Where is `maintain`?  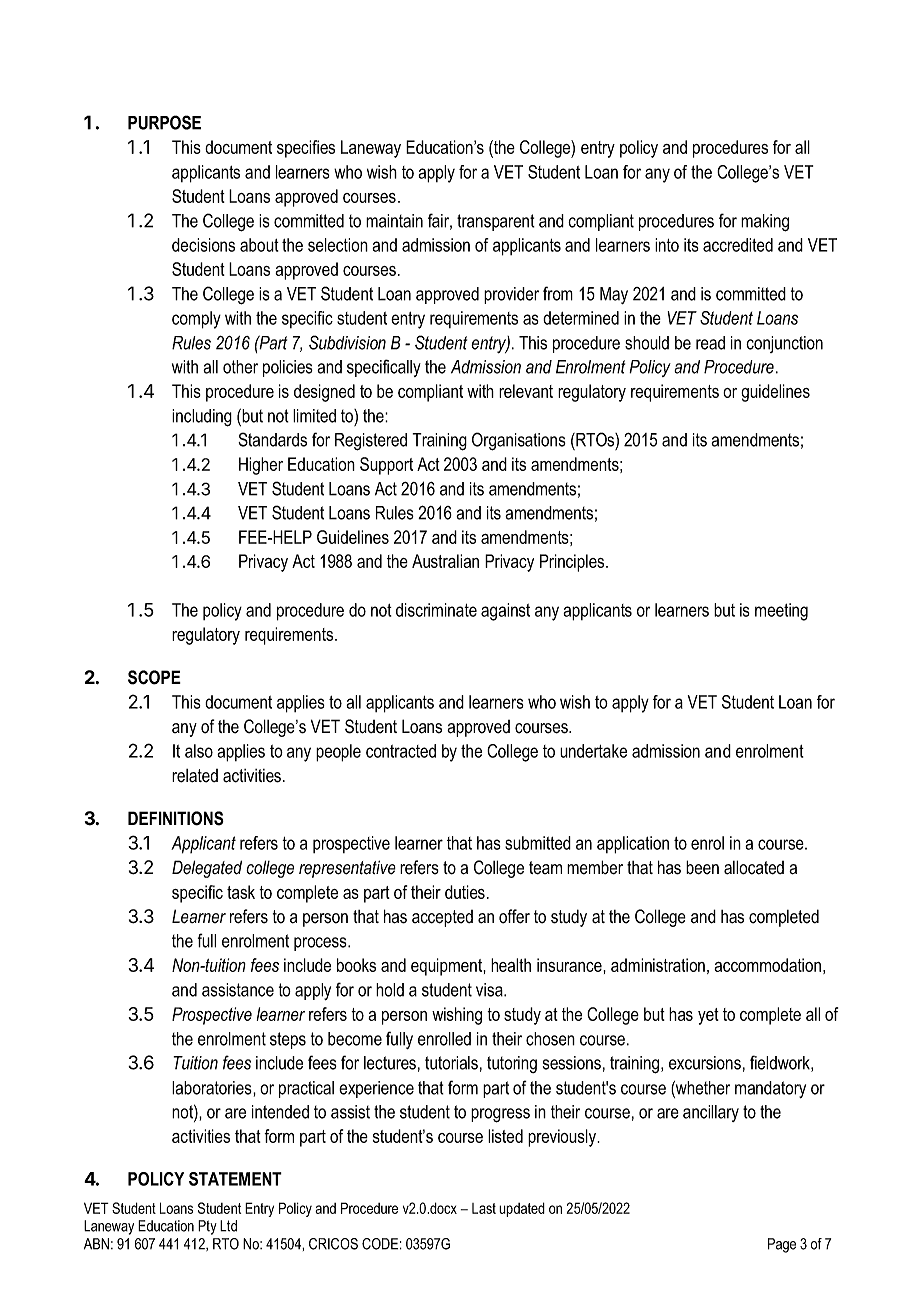 maintain is located at coordinates (394, 221).
